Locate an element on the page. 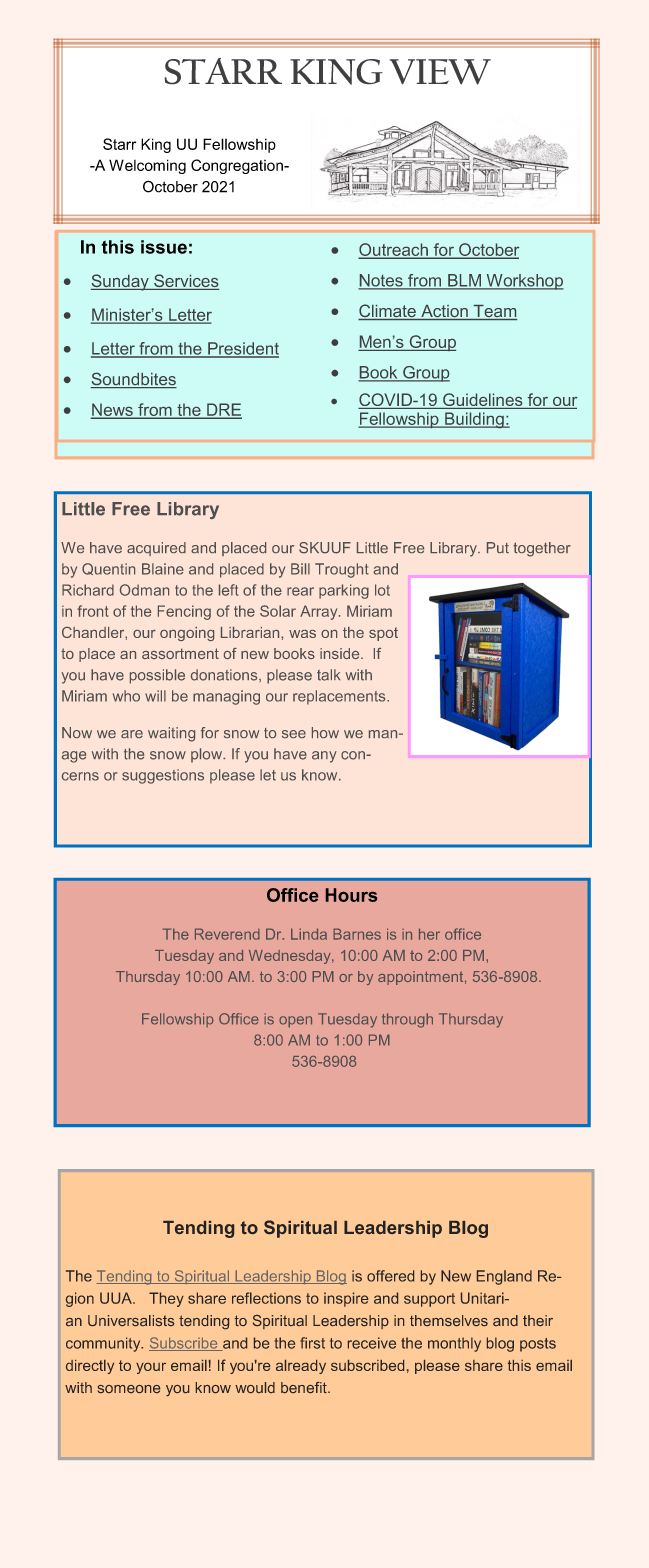 Image resolution: width=649 pixels, height=1568 pixels. Linda is located at coordinates (309, 934).
